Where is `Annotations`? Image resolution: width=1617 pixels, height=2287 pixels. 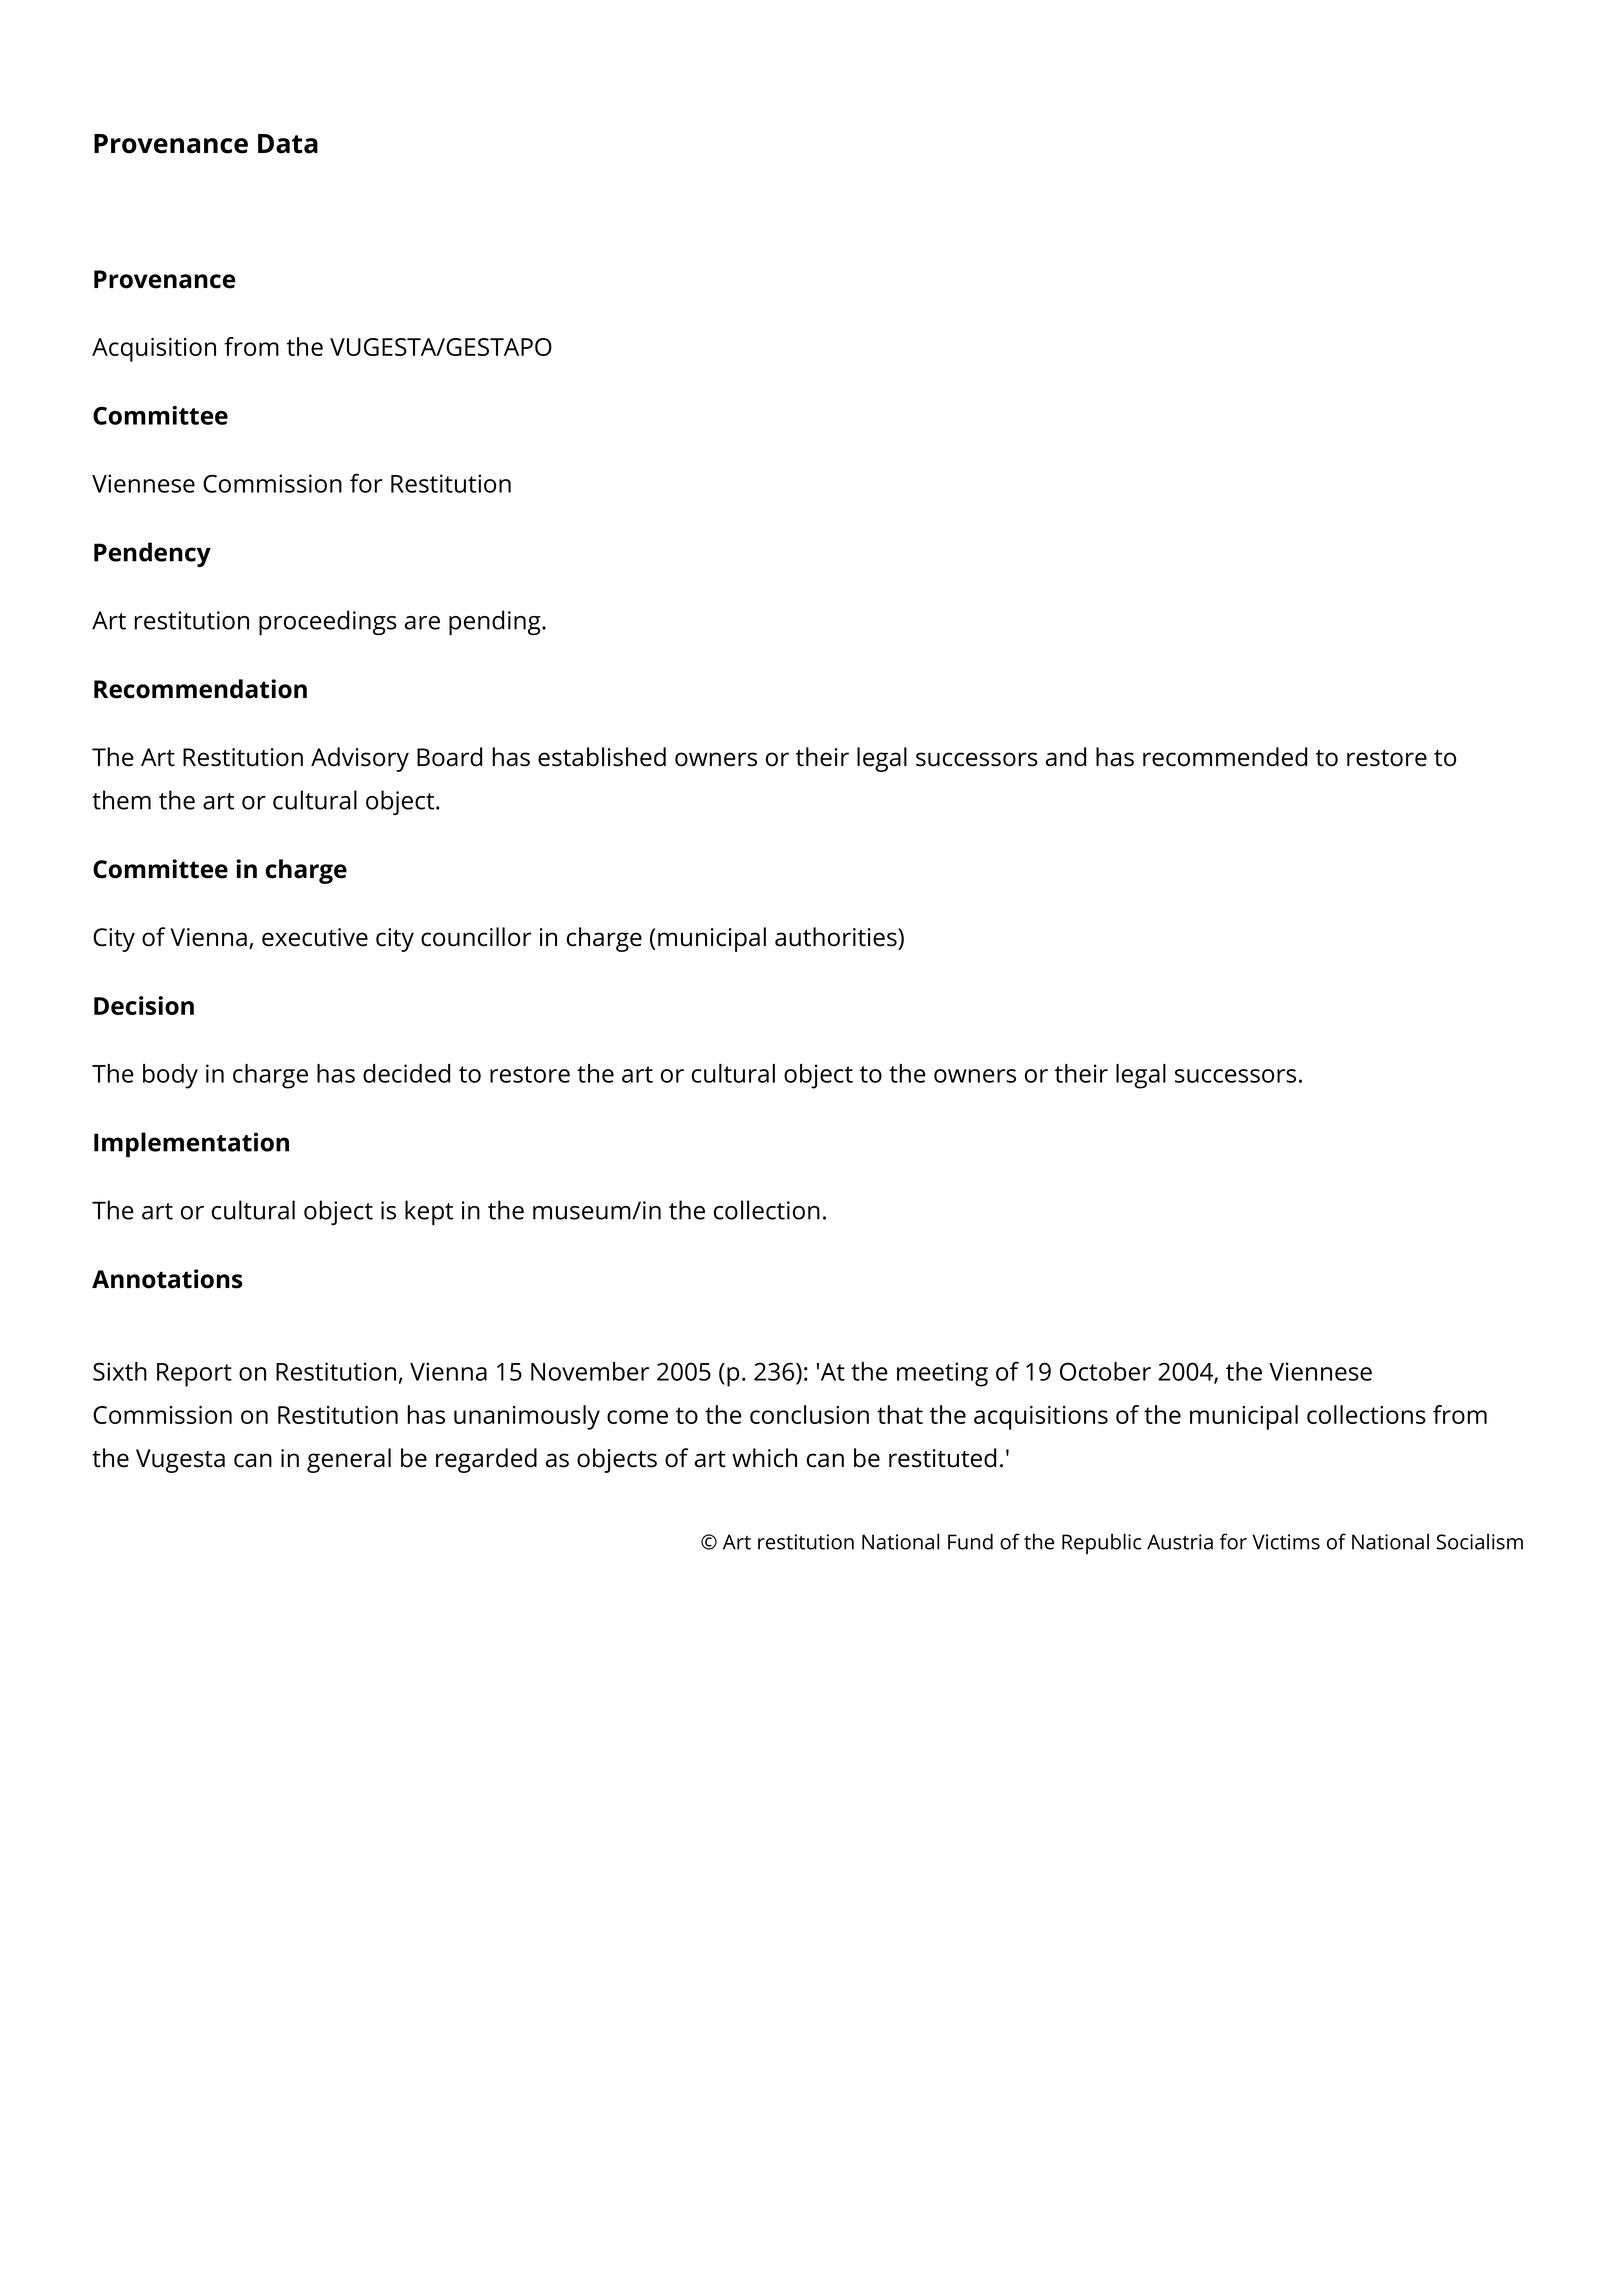
Annotations is located at coordinates (167, 1279).
